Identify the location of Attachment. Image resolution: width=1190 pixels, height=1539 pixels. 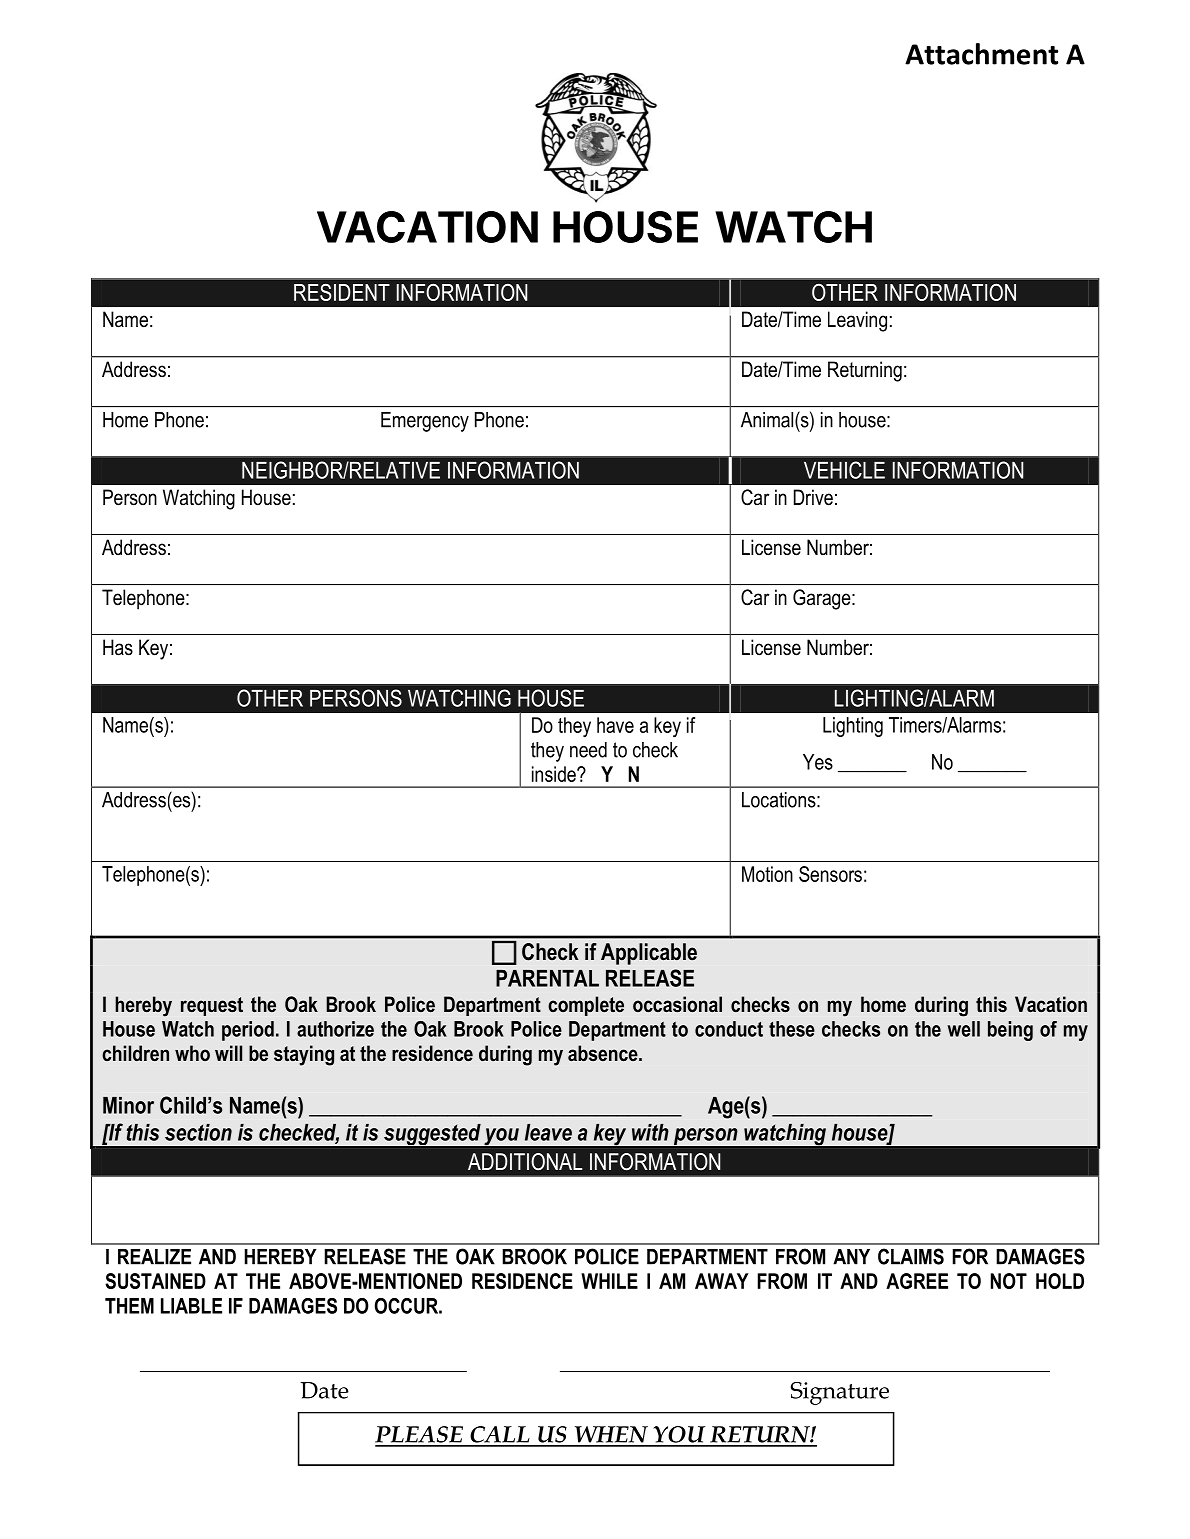
(981, 54).
